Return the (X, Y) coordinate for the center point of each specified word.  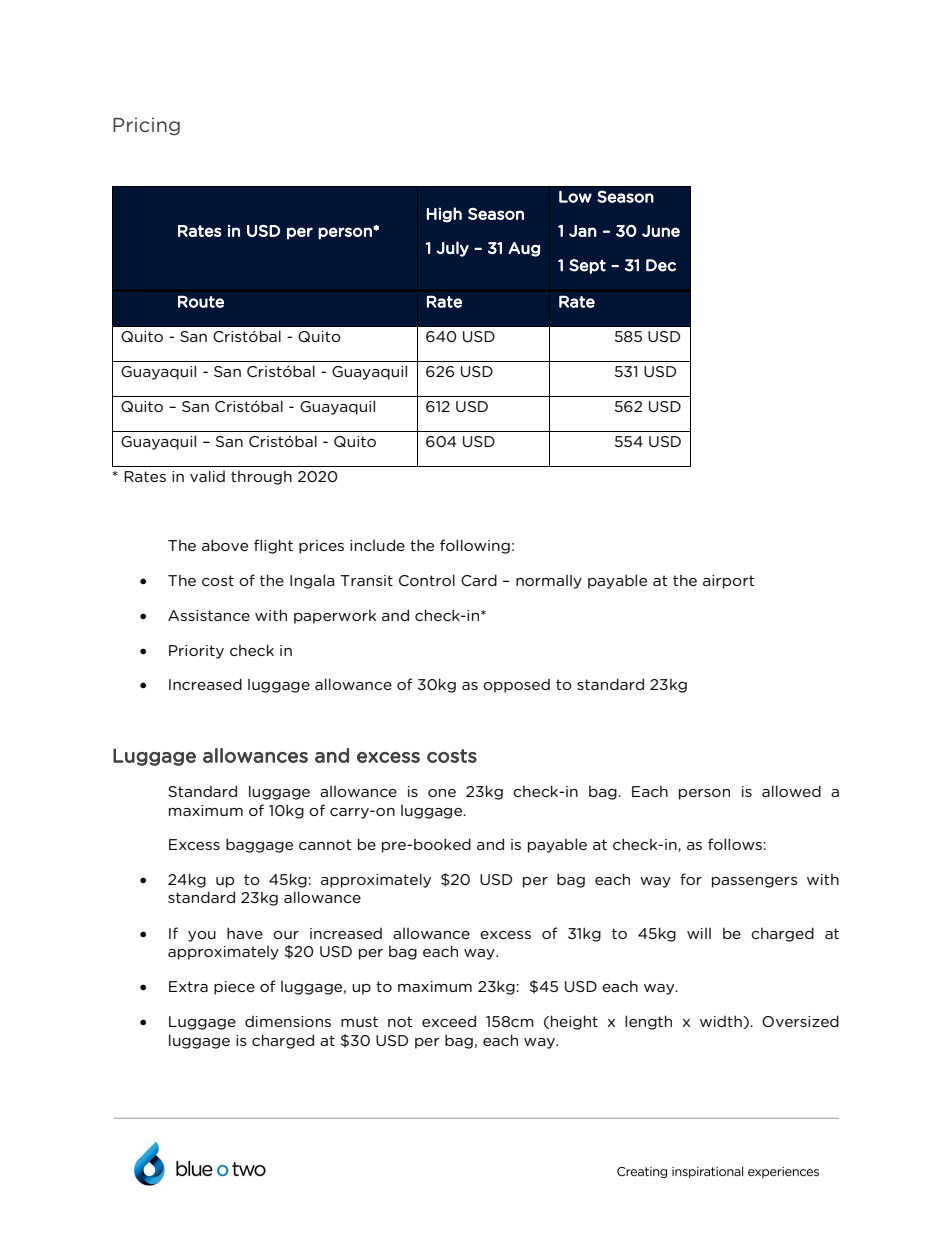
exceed (449, 1021)
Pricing (146, 126)
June (661, 231)
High (444, 215)
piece (234, 988)
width (721, 1021)
